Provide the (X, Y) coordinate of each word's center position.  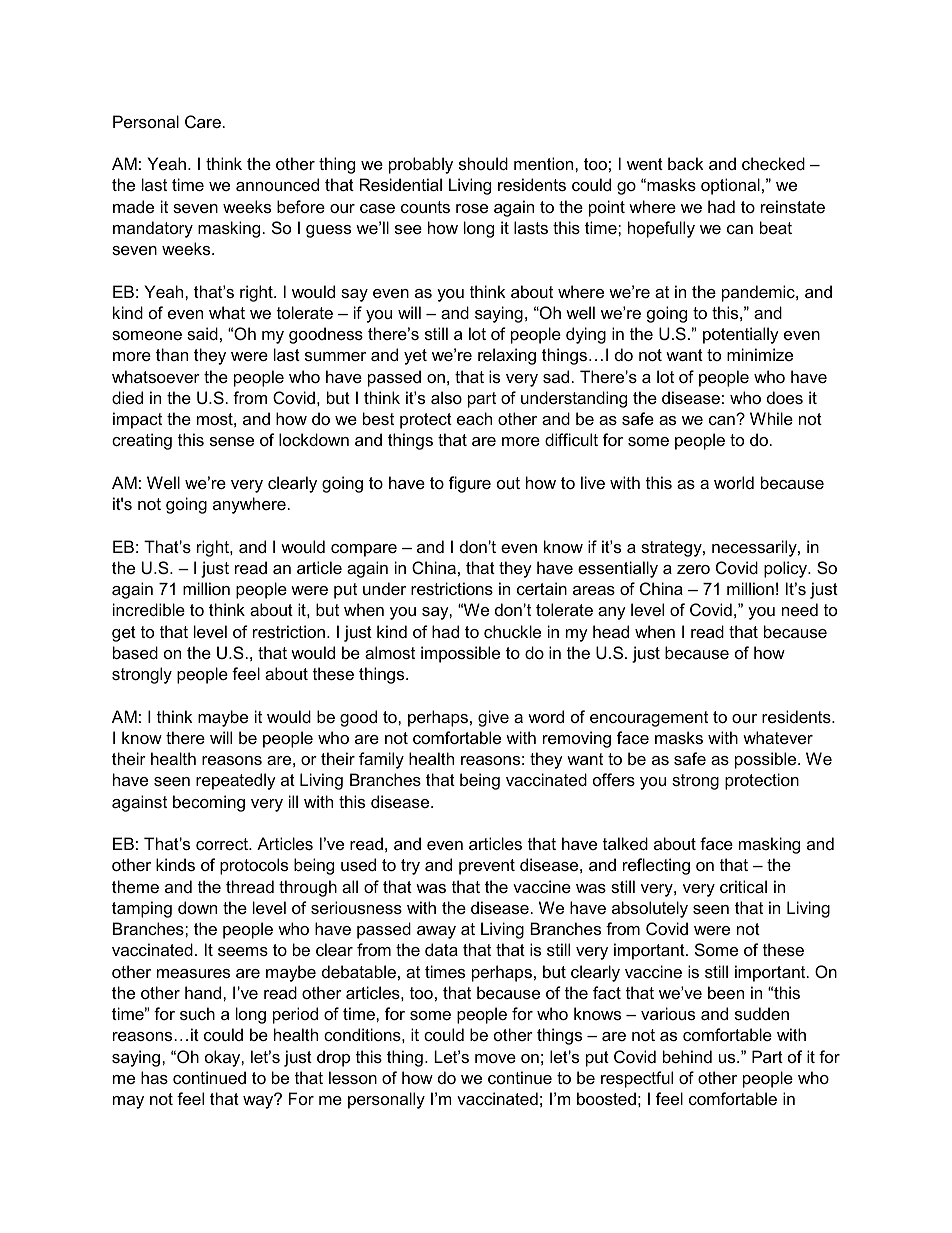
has (154, 1077)
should (483, 163)
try (410, 867)
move (495, 1058)
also (446, 397)
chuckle (512, 631)
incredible (149, 609)
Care (203, 121)
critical (743, 886)
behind (687, 1056)
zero (693, 569)
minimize (760, 354)
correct (223, 844)
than (172, 354)
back (686, 163)
